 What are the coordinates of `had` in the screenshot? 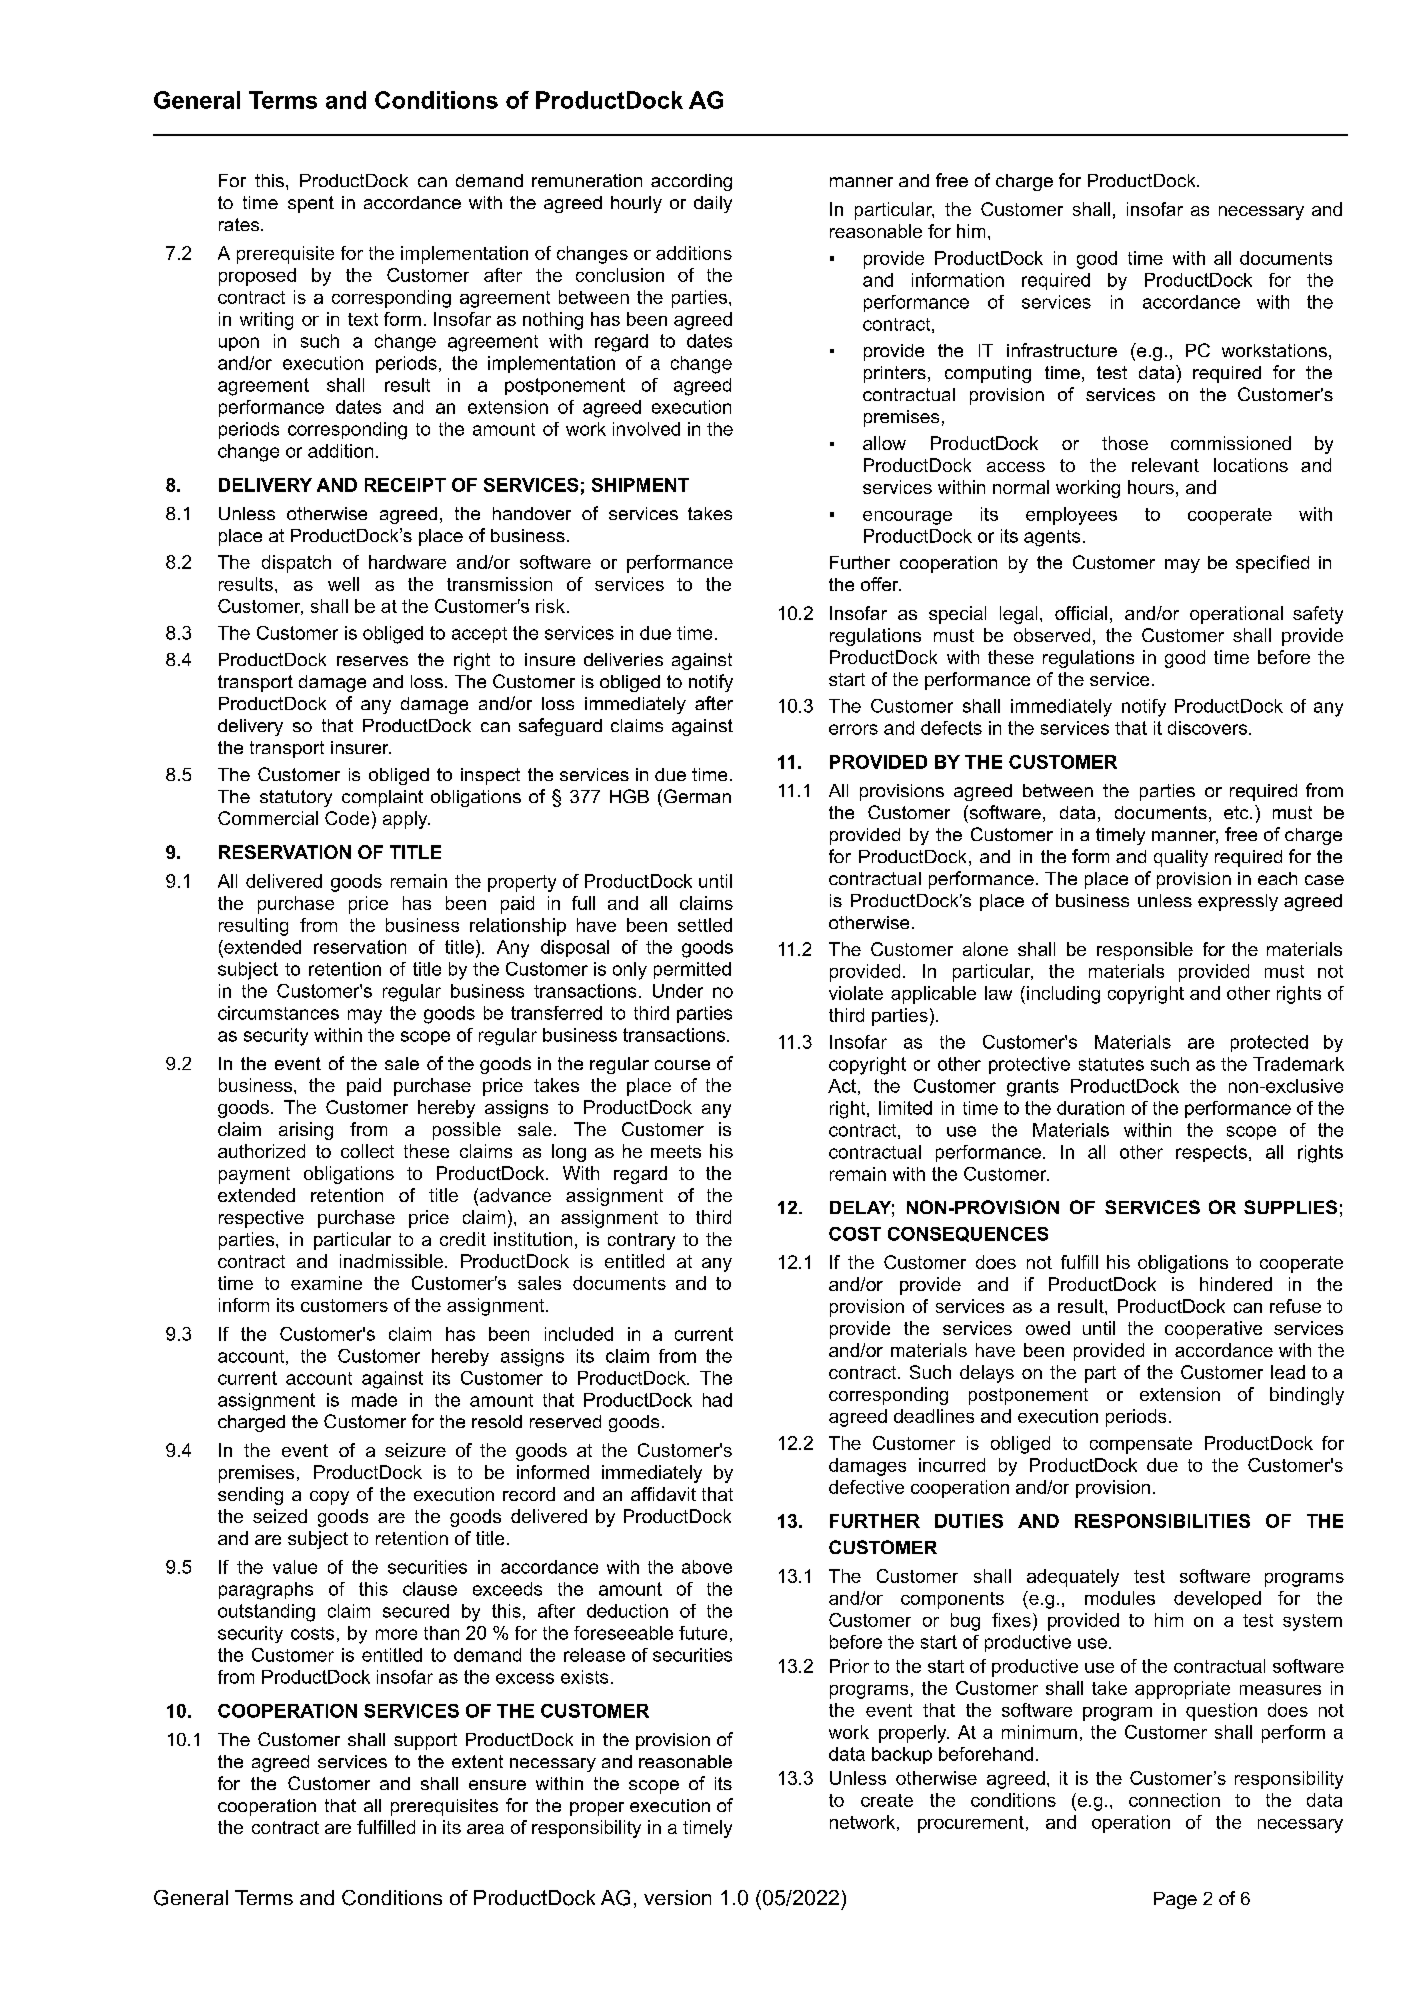 It's located at (717, 1400).
